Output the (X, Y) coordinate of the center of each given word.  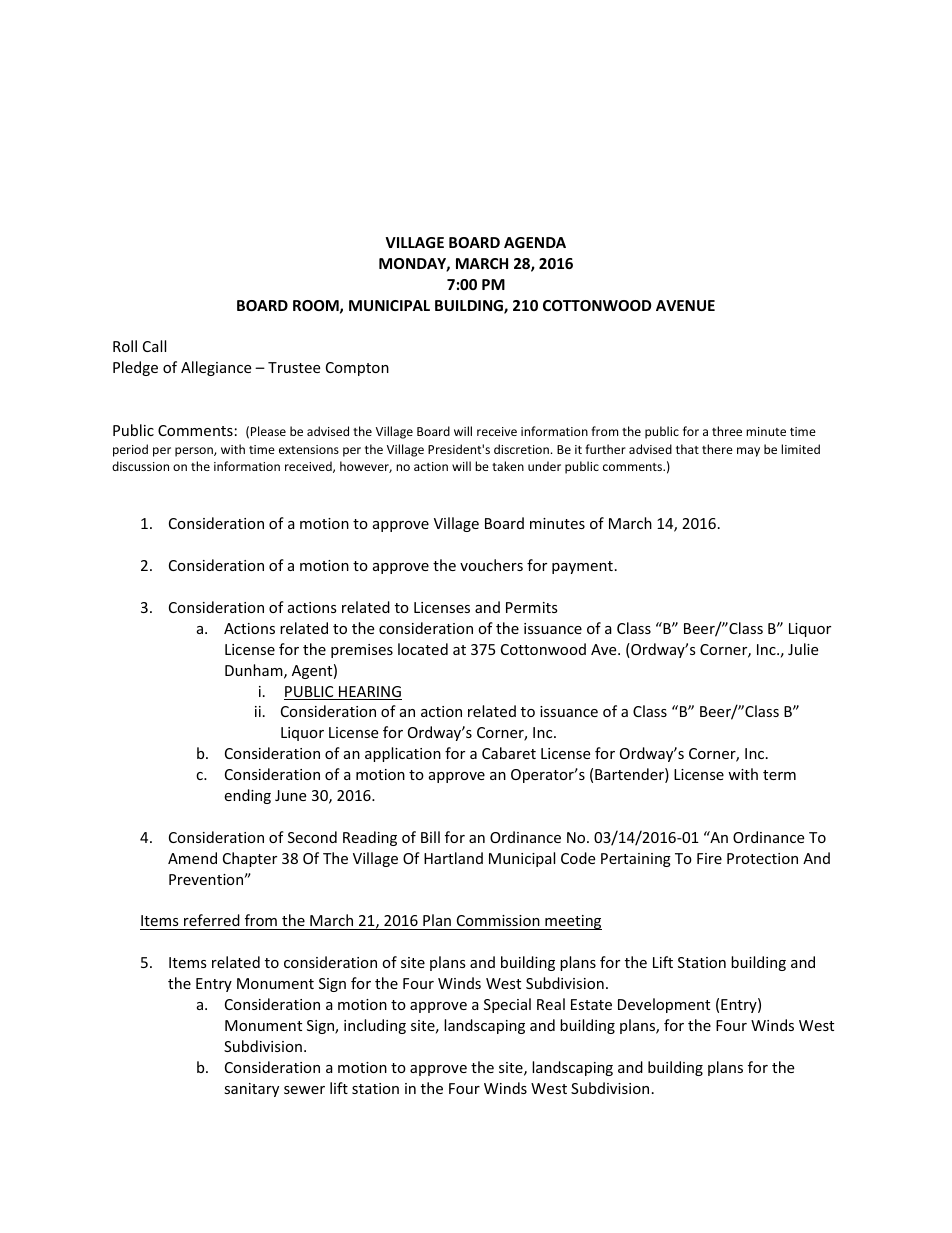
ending (247, 796)
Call (154, 346)
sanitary (251, 1090)
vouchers (491, 565)
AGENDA (535, 242)
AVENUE (685, 305)
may (748, 452)
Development (664, 1005)
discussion (140, 466)
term (779, 775)
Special (507, 1005)
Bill (430, 837)
